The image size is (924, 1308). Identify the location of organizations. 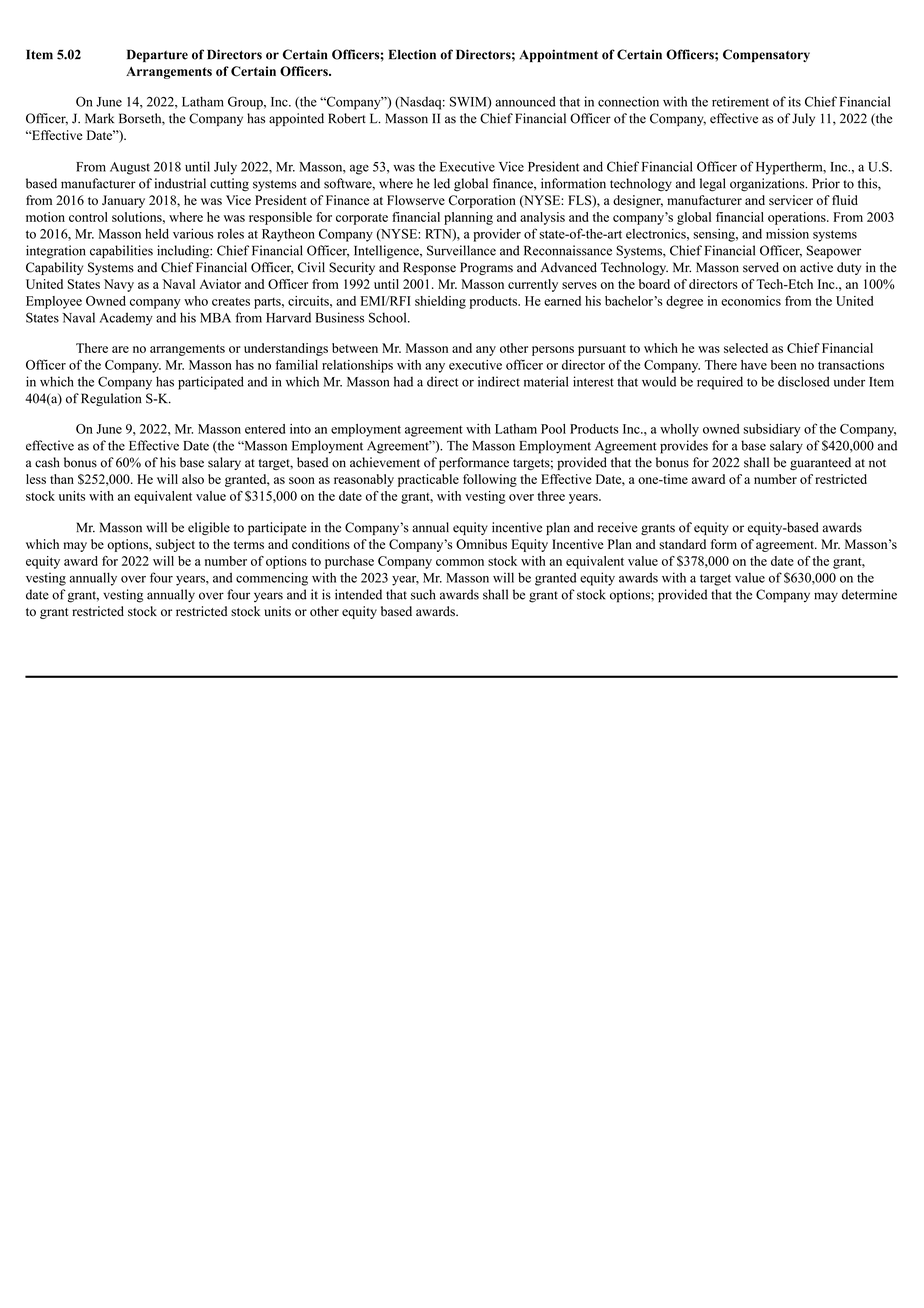
(768, 185).
